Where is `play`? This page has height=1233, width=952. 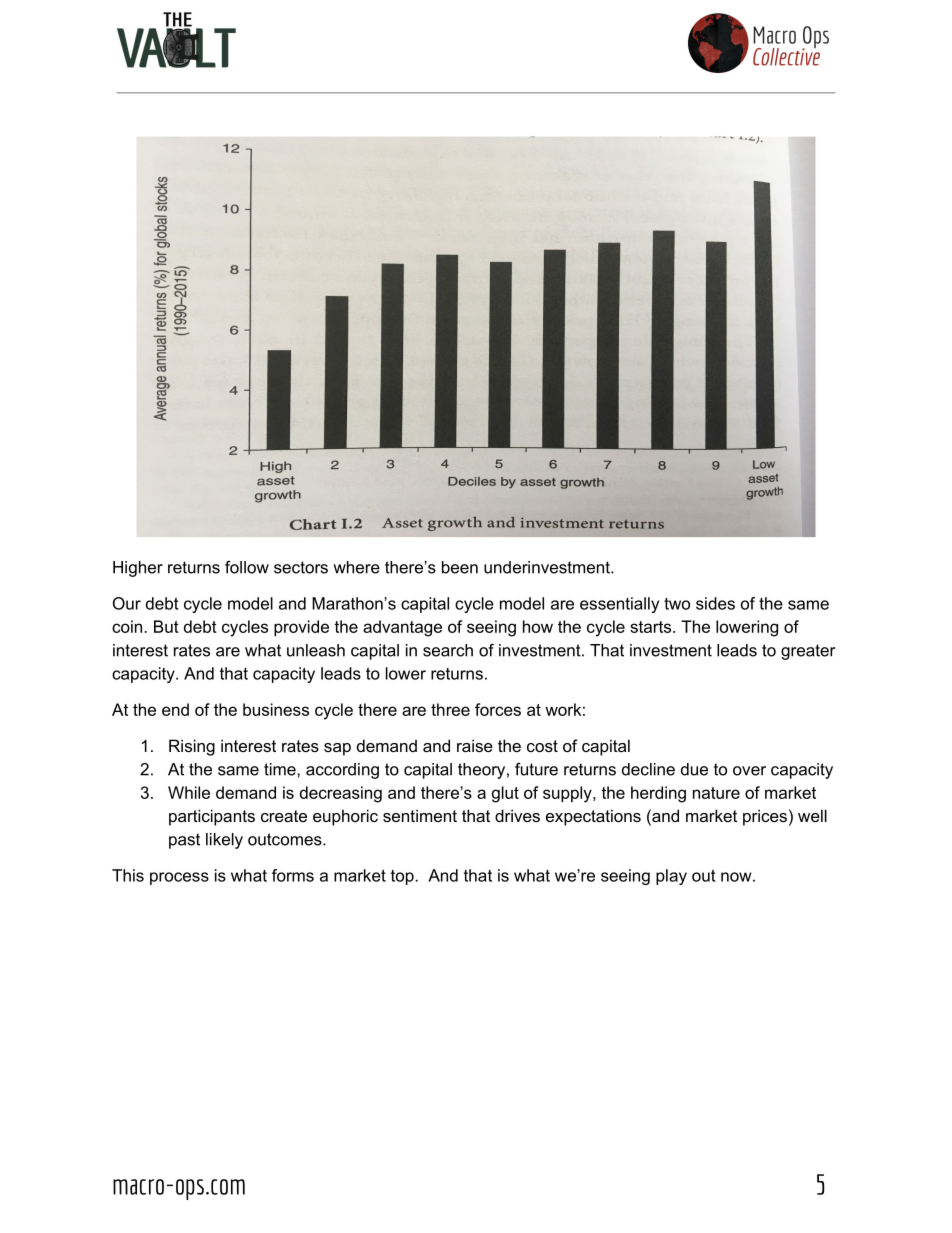 play is located at coordinates (671, 877).
